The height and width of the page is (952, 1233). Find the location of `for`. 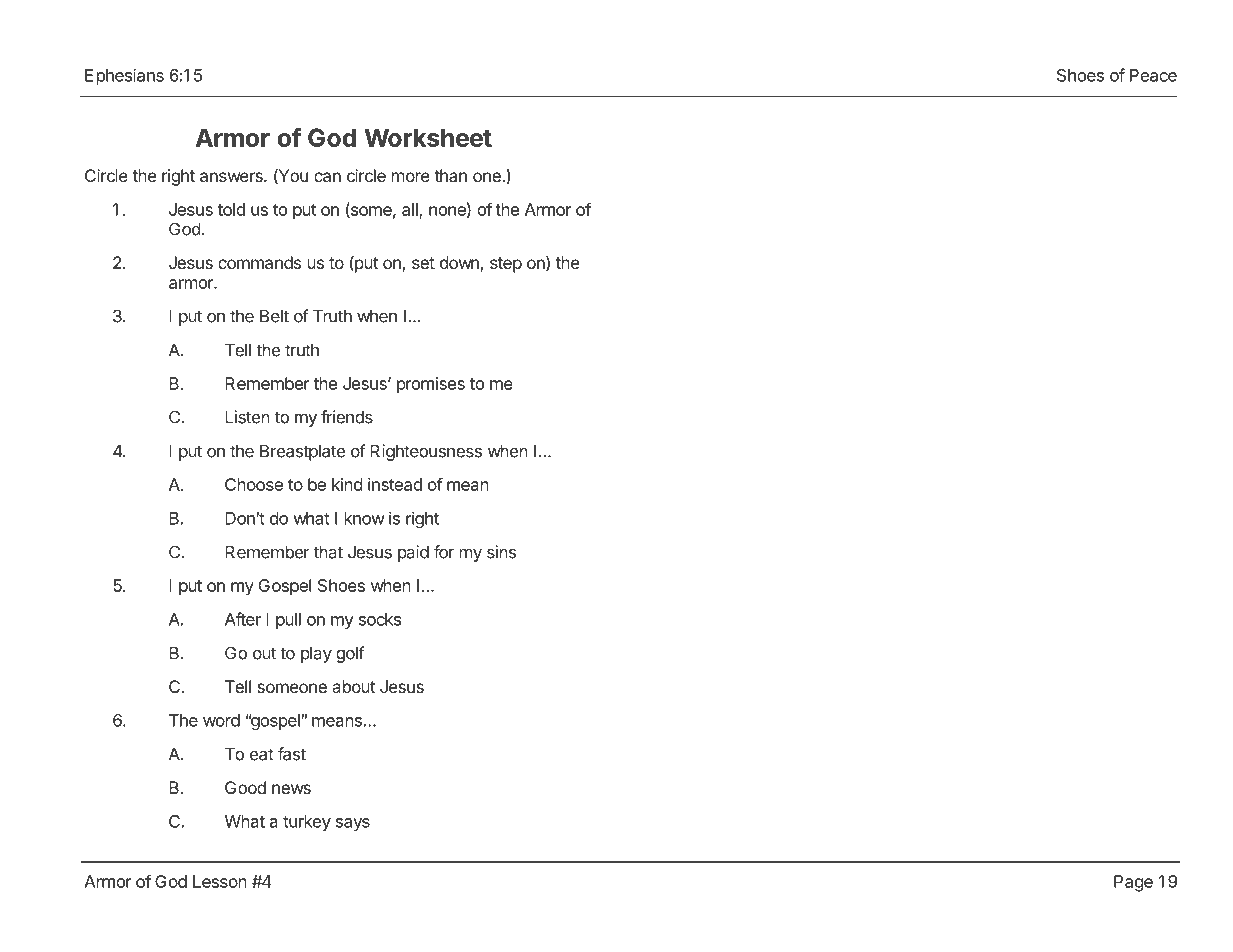

for is located at coordinates (444, 552).
